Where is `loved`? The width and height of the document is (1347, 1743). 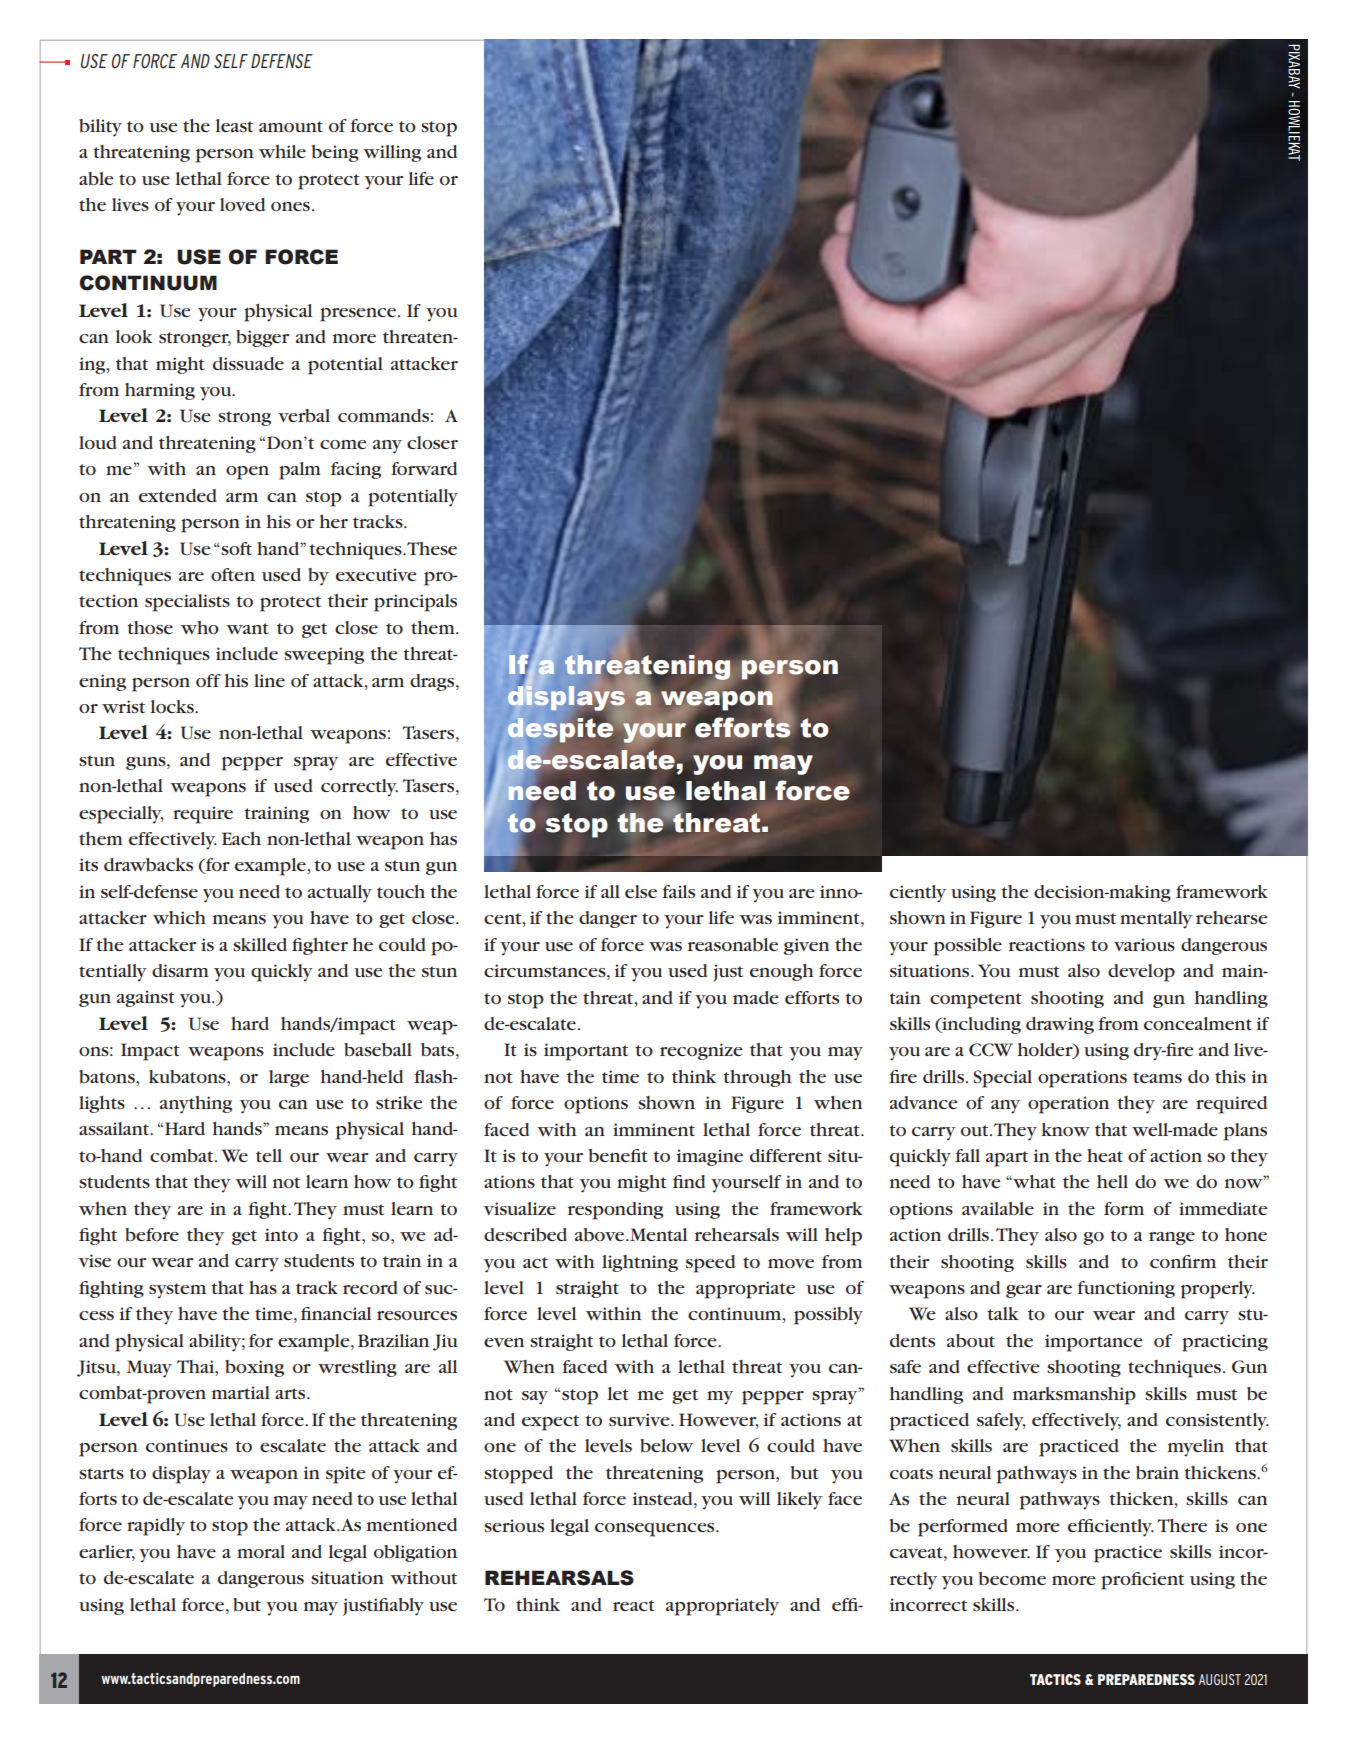
loved is located at coordinates (242, 204).
